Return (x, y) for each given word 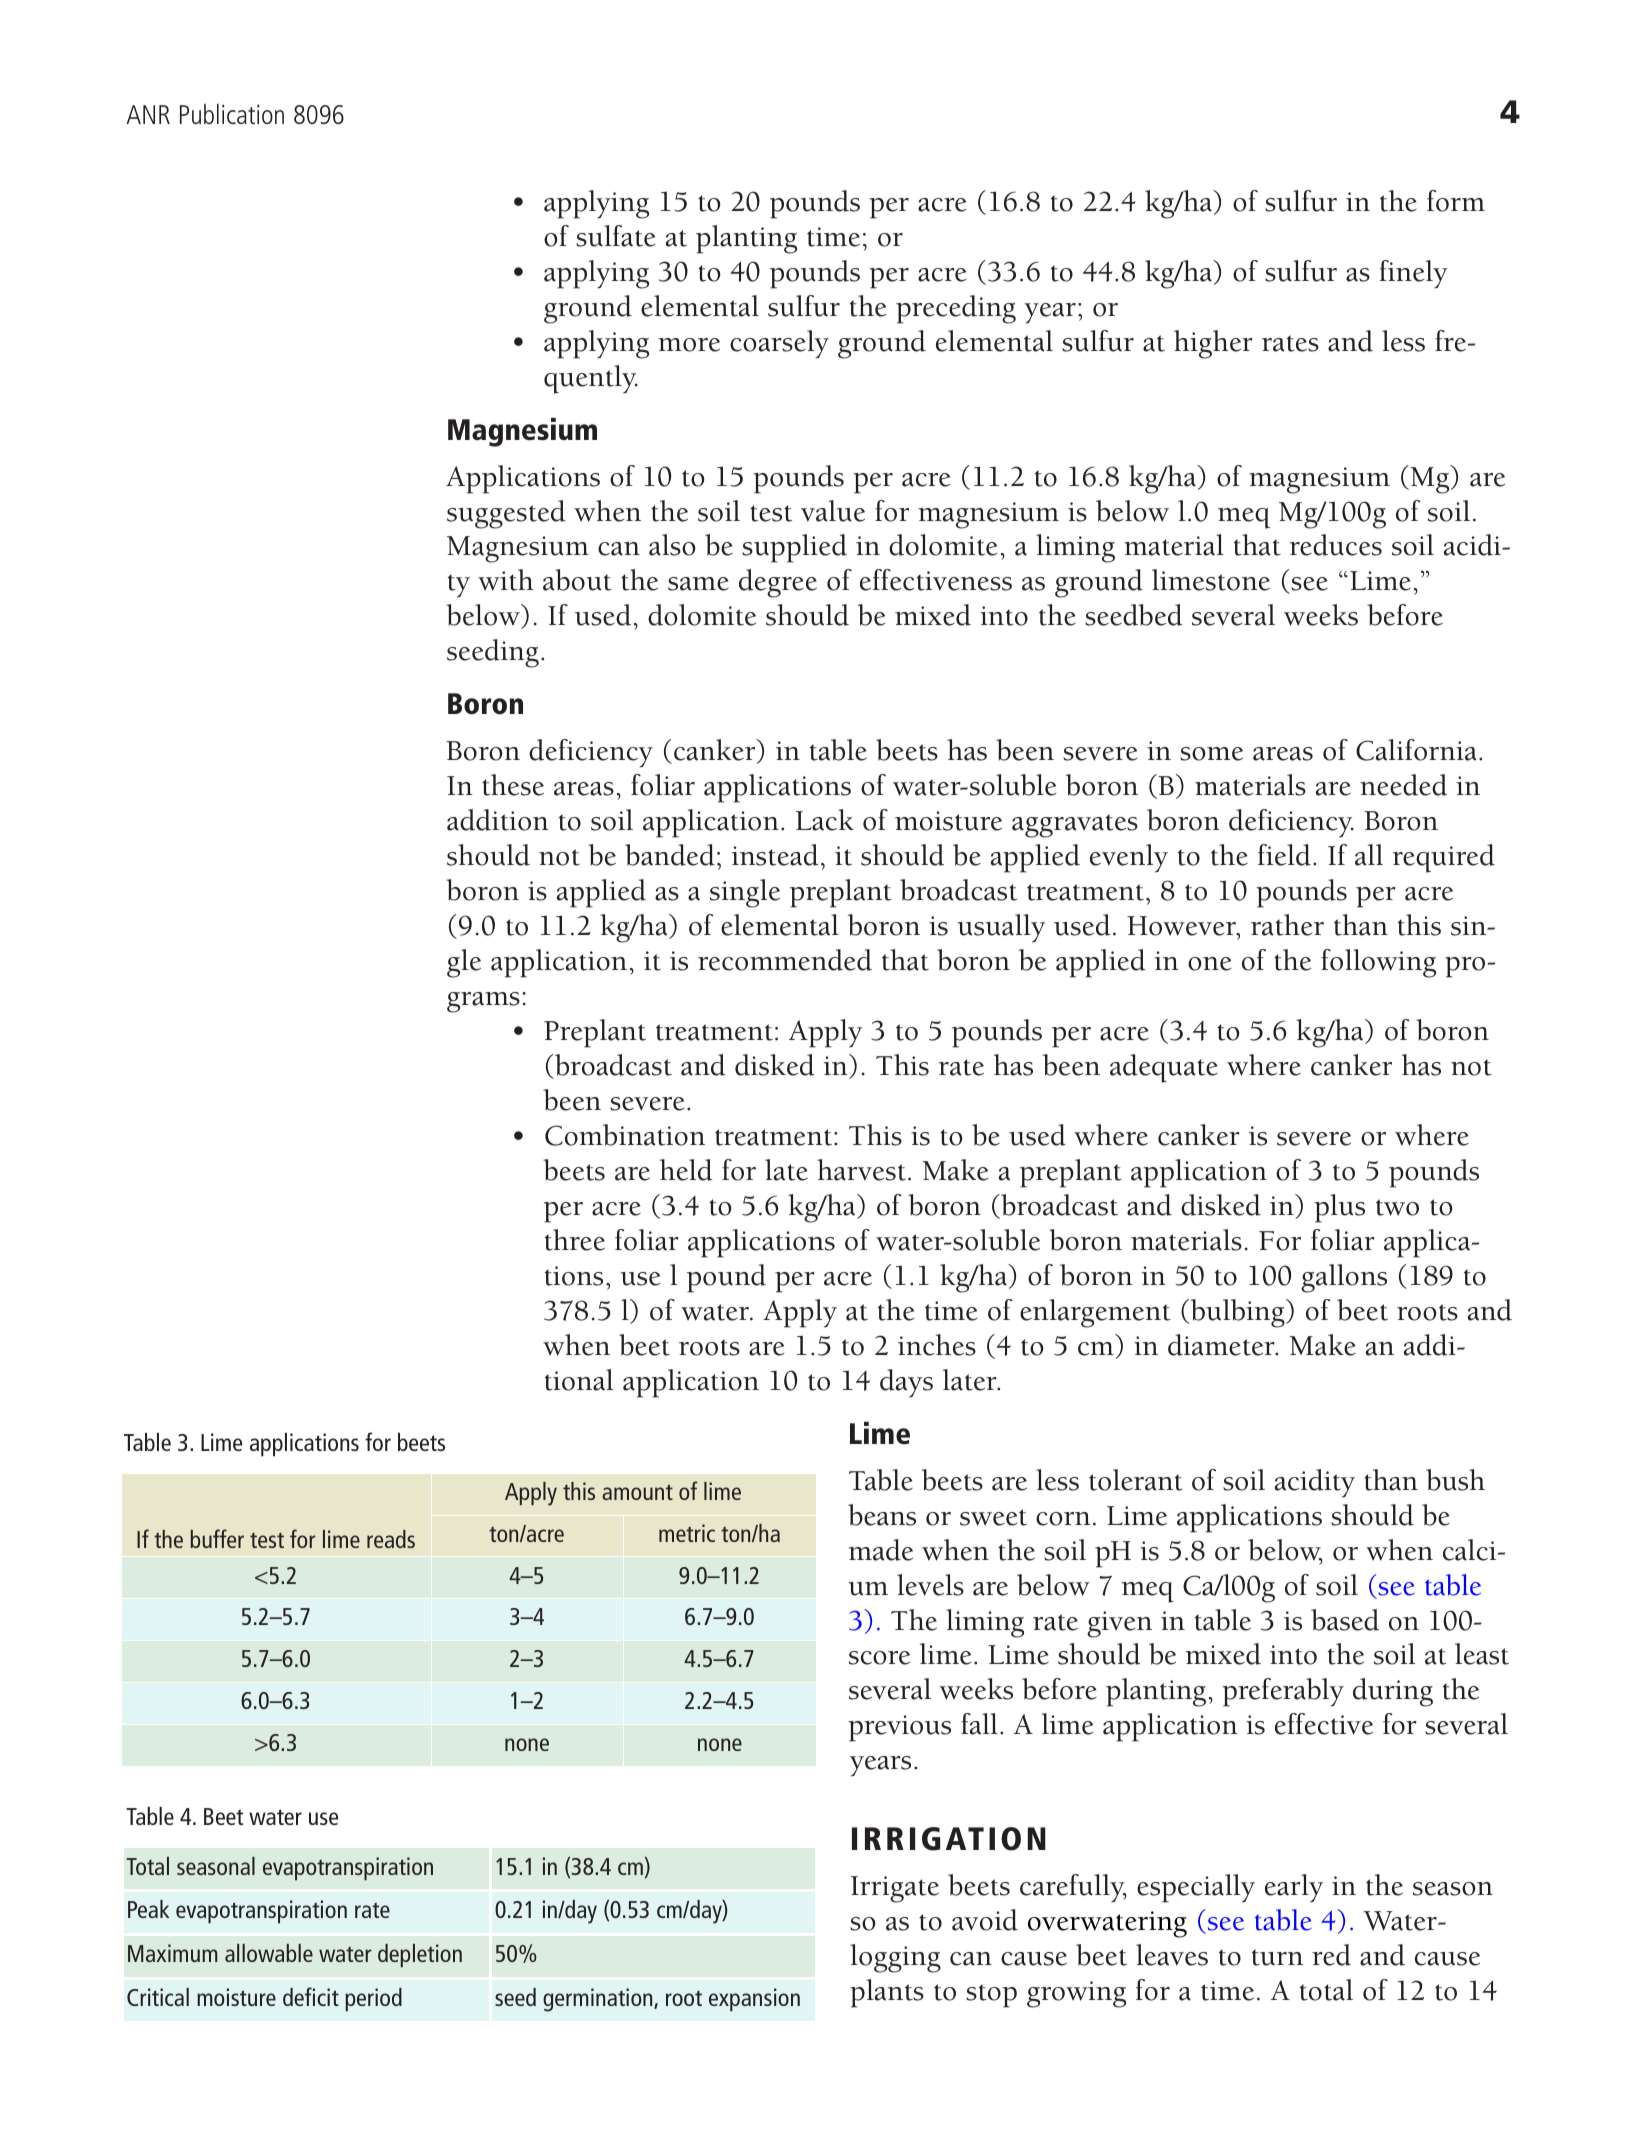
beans (882, 1515)
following (1378, 963)
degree (778, 583)
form (1456, 201)
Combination (625, 1135)
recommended (785, 960)
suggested (506, 514)
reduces (1336, 545)
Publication (232, 114)
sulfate (615, 236)
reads (391, 1539)
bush (1455, 1480)
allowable (269, 1953)
